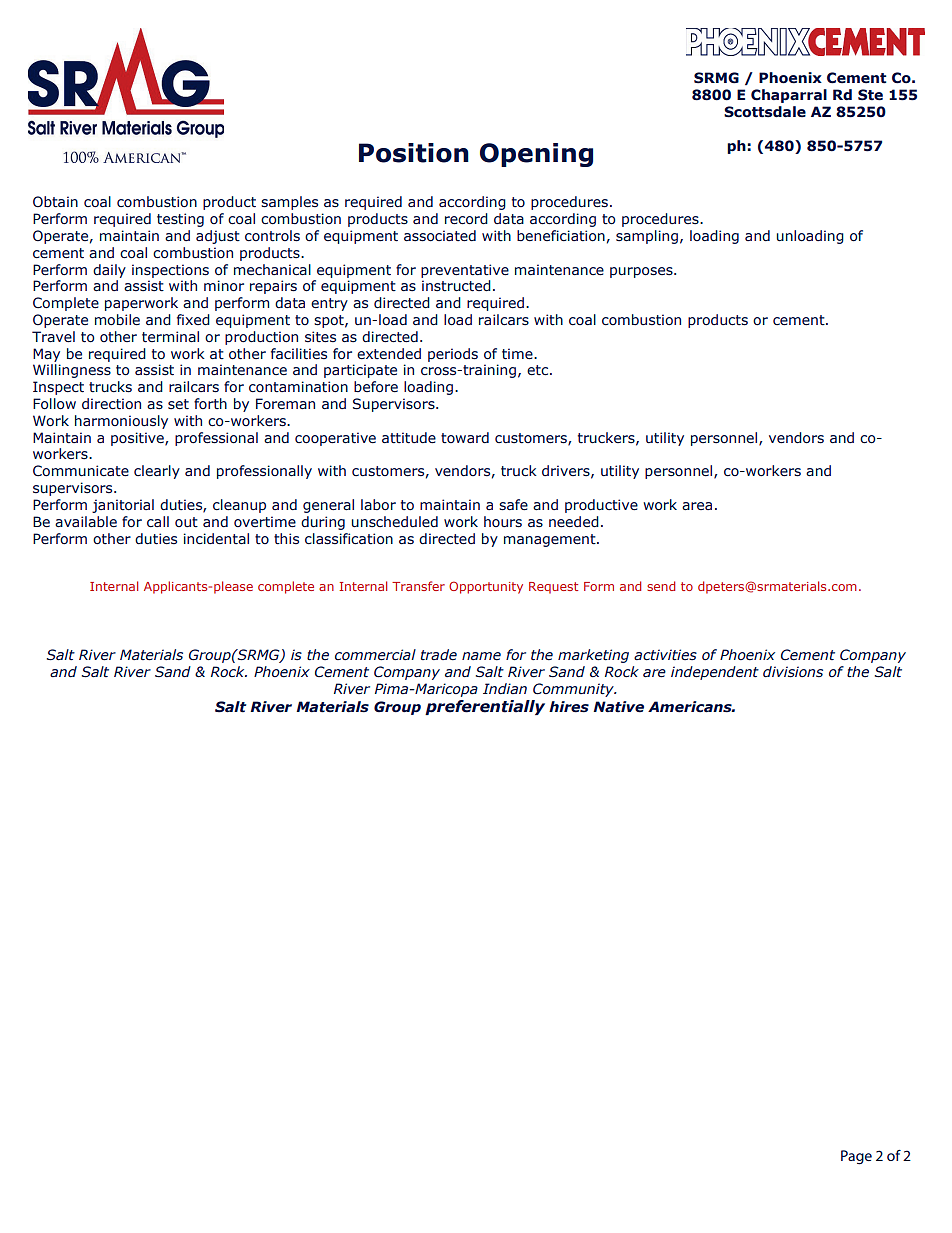 The image size is (952, 1233). What do you see at coordinates (55, 201) in the image?
I see `Obtain` at bounding box center [55, 201].
